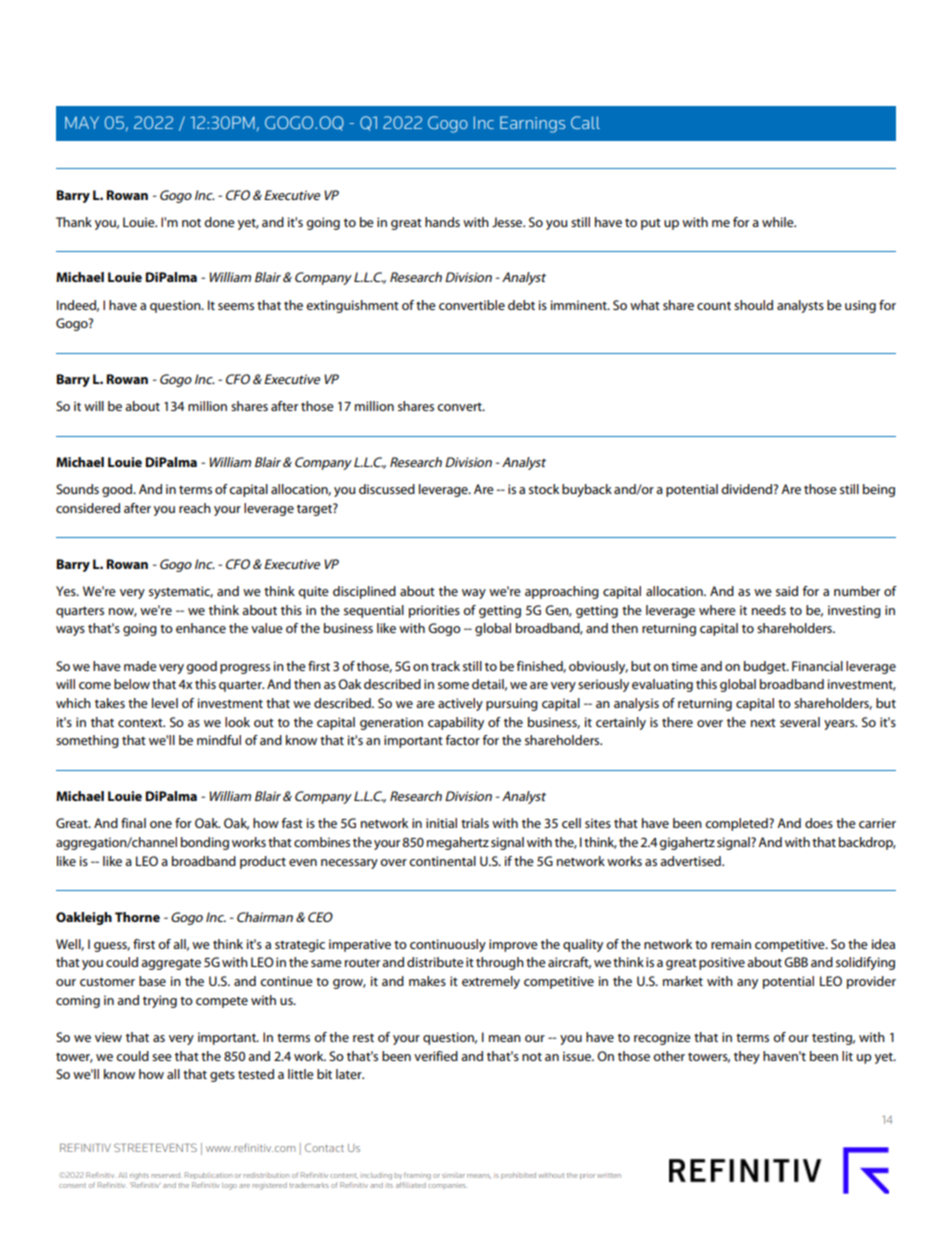 This image has height=1233, width=952. I want to click on Earnings, so click(532, 124).
